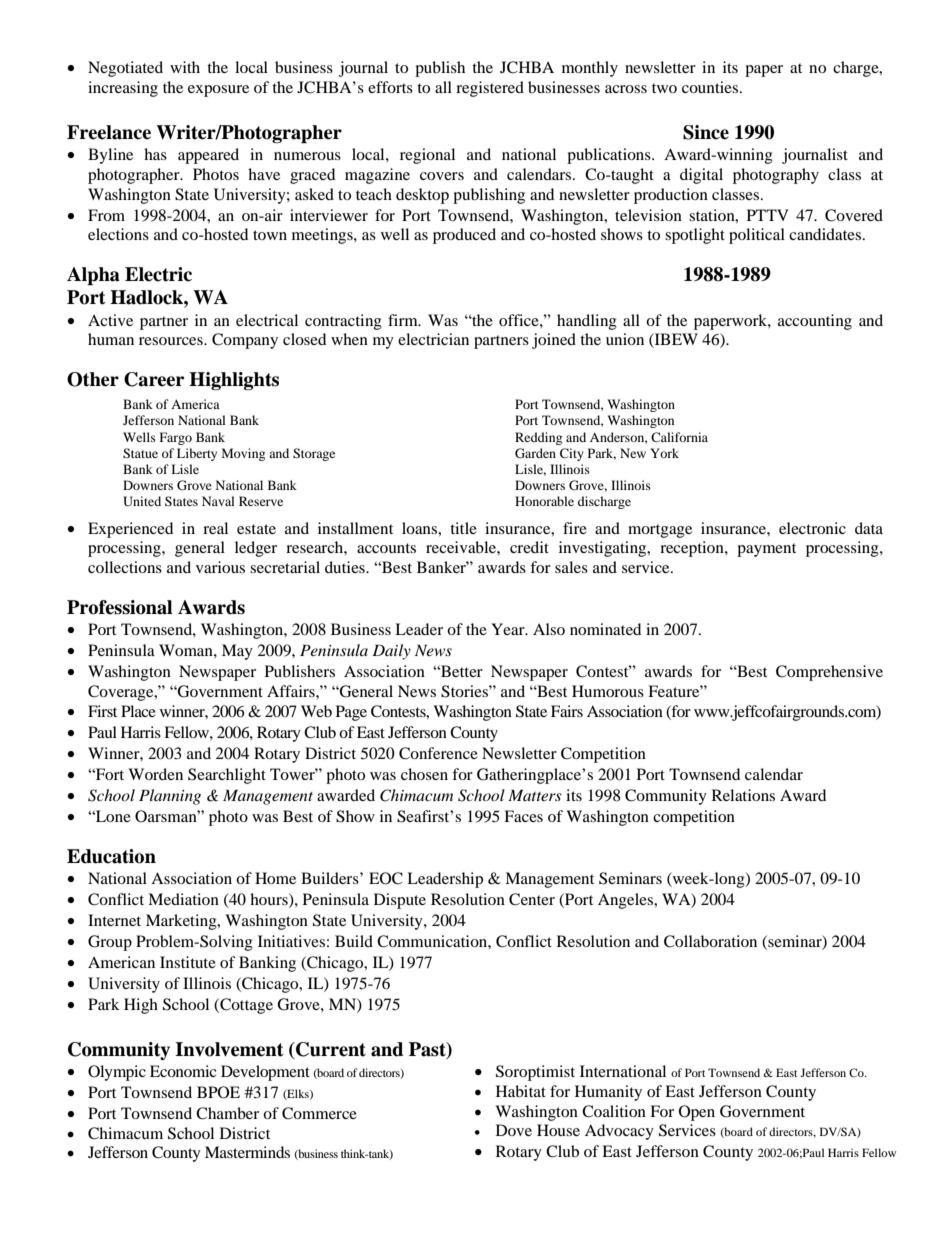  Describe the element at coordinates (829, 673) in the screenshot. I see `Comprehensive` at that location.
